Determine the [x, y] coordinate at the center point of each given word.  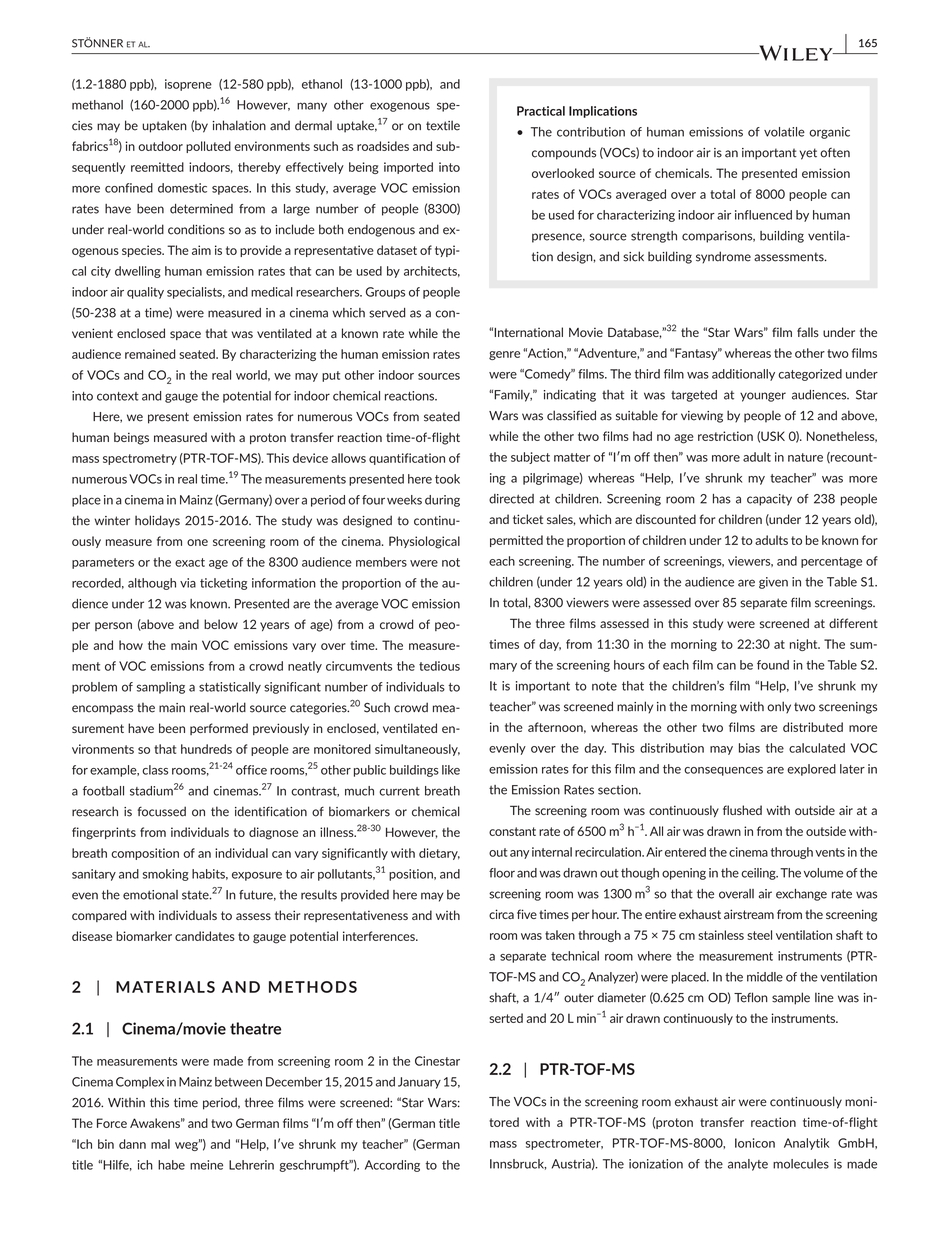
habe [171, 1165]
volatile [784, 132]
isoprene [188, 85]
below [221, 624]
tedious [439, 666]
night [805, 645]
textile [443, 125]
